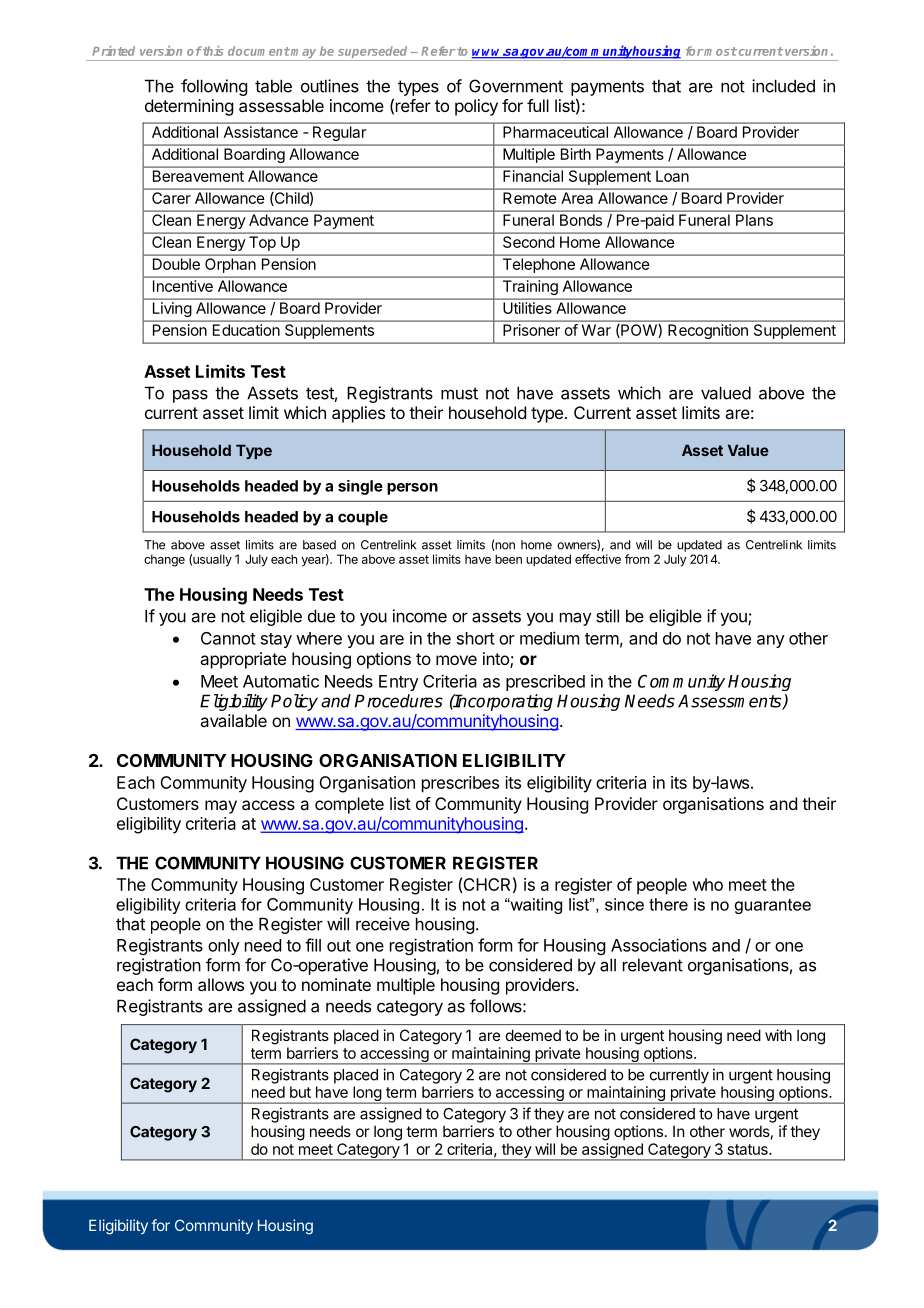 This screenshot has height=1308, width=924. What do you see at coordinates (383, 924) in the screenshot?
I see `receive` at bounding box center [383, 924].
